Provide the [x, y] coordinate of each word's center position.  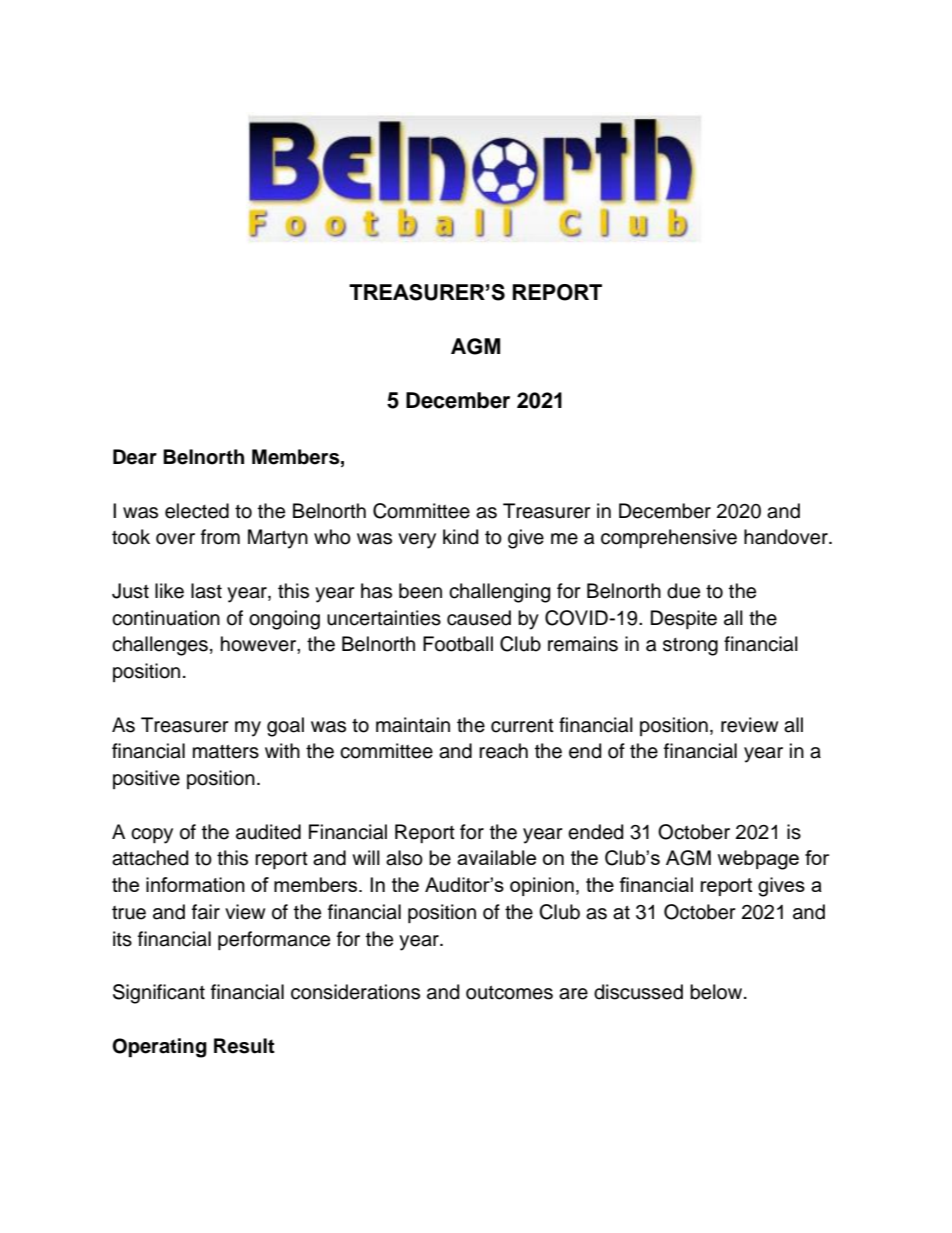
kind [460, 537]
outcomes [509, 993]
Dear [135, 457]
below [717, 992]
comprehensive [669, 538]
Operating [159, 1048]
